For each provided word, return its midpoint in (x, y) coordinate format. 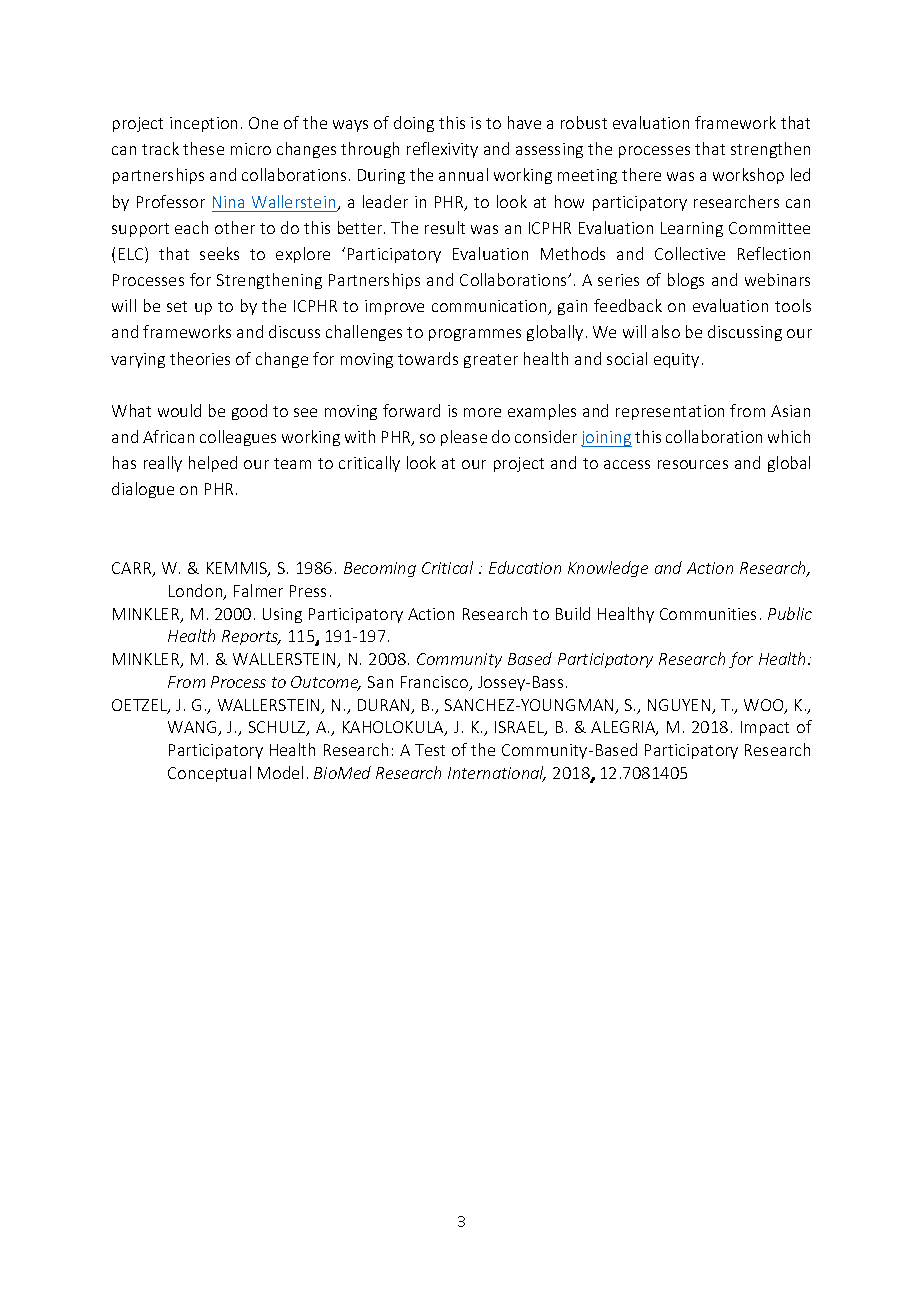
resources (693, 464)
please (464, 438)
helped (213, 464)
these (203, 148)
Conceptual (209, 774)
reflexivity (442, 150)
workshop (748, 176)
